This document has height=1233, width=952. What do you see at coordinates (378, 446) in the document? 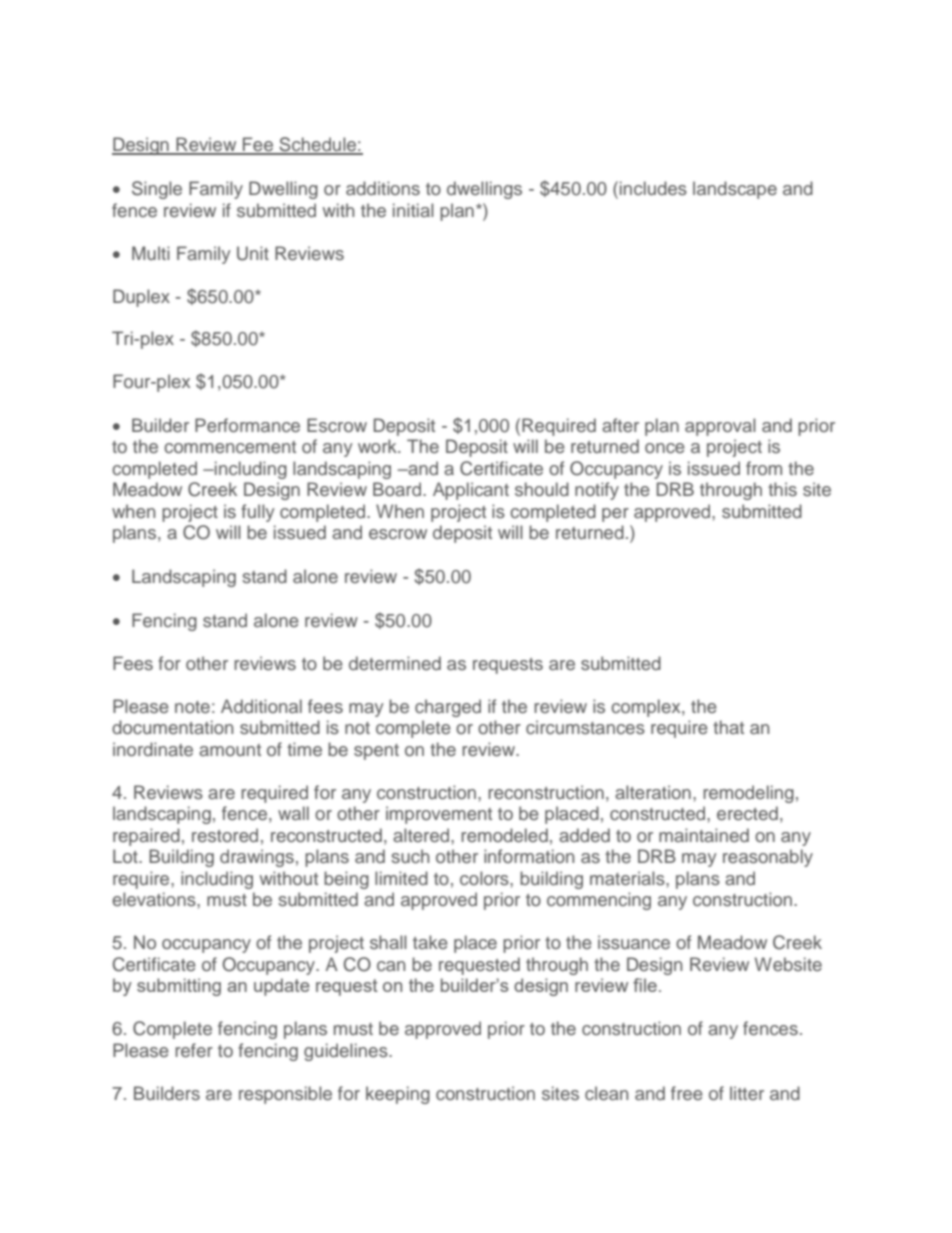
I see `work` at bounding box center [378, 446].
